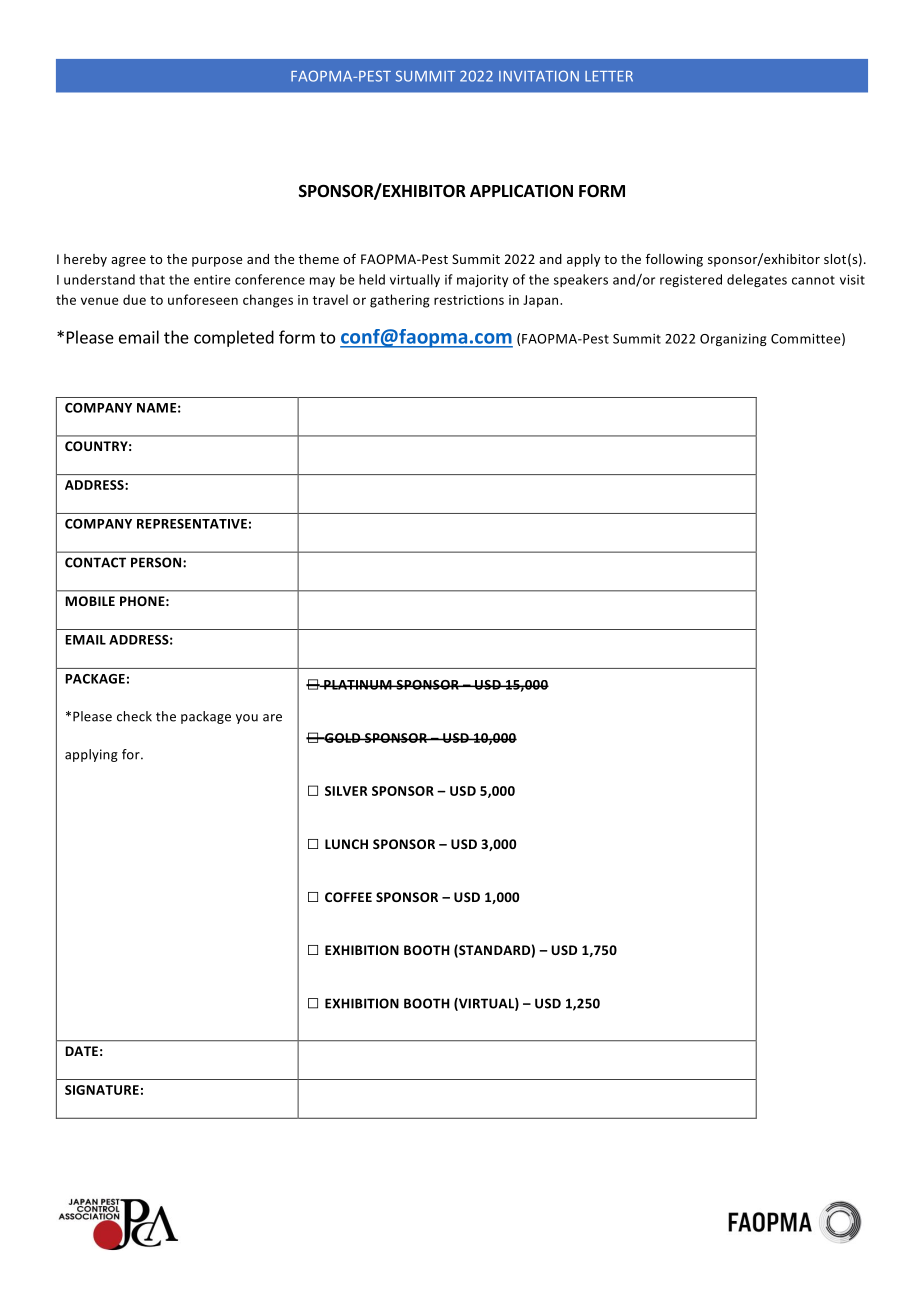 Image resolution: width=924 pixels, height=1308 pixels. Describe the element at coordinates (102, 1090) in the screenshot. I see `SIGNATURE` at that location.
